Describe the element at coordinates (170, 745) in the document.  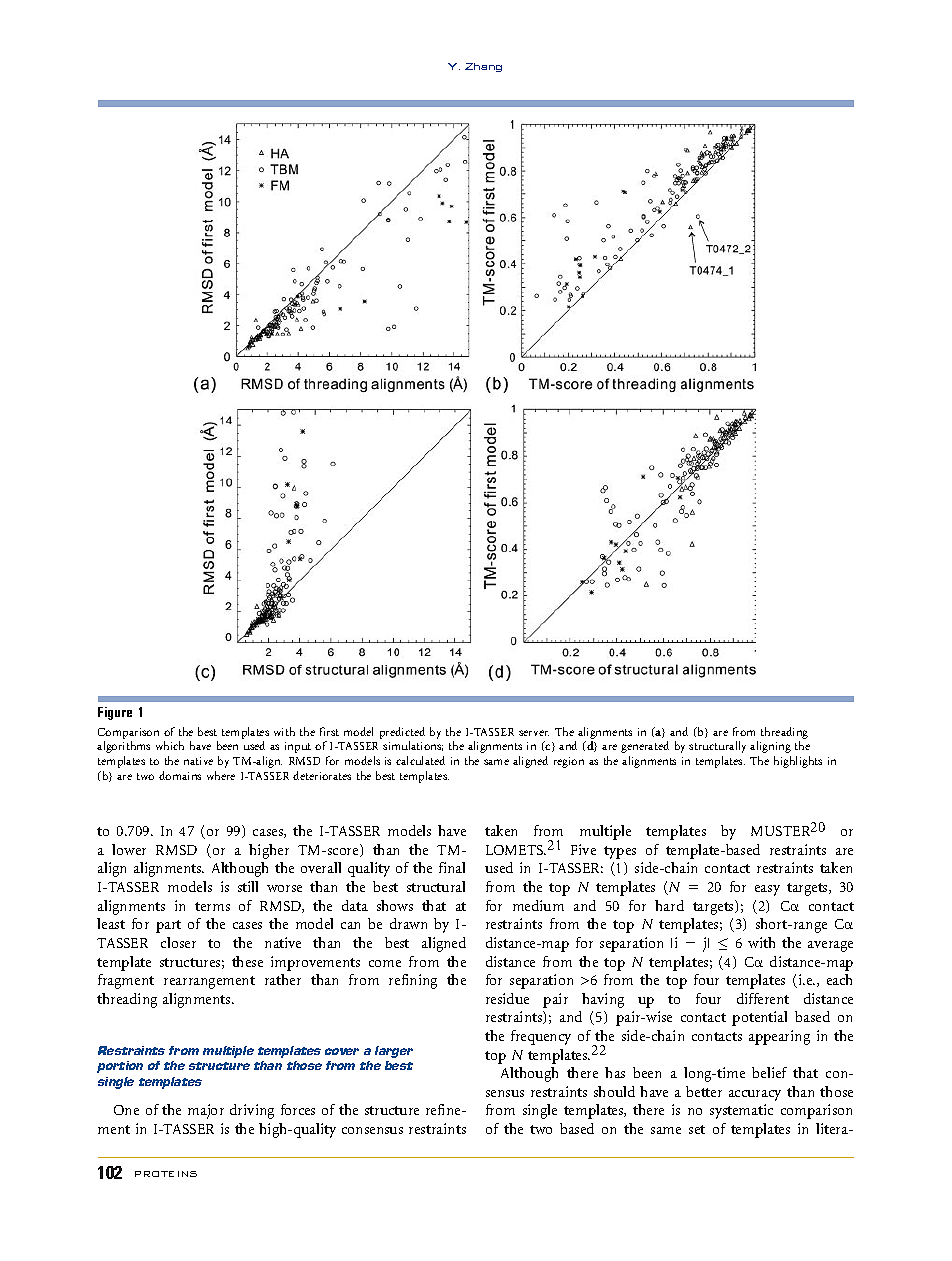
I see `which` at that location.
